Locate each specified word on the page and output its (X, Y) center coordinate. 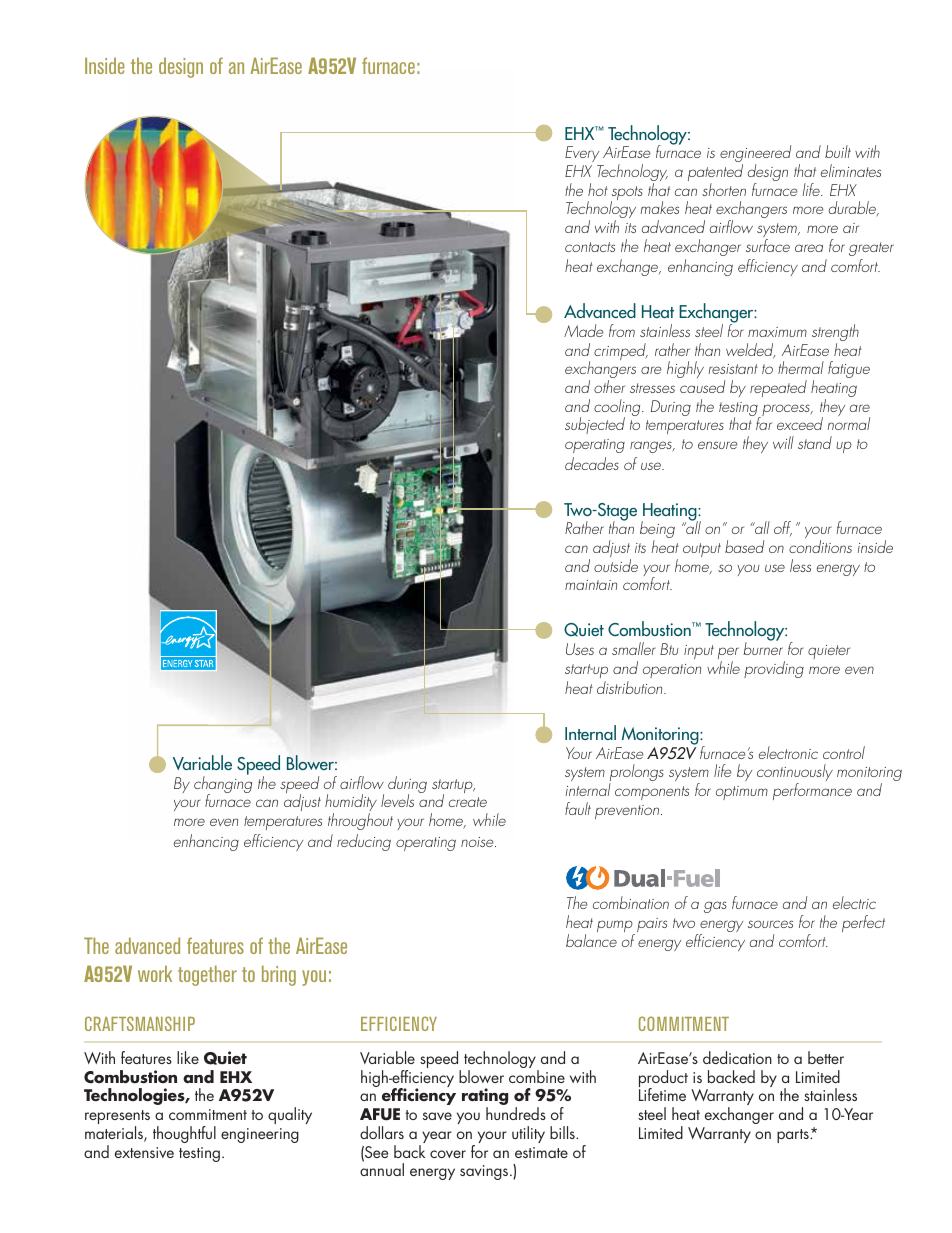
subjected (595, 425)
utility (528, 1134)
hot (598, 189)
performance (812, 791)
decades (592, 463)
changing (223, 785)
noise (478, 842)
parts (794, 1136)
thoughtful (184, 1134)
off (783, 528)
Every (583, 156)
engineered (755, 155)
